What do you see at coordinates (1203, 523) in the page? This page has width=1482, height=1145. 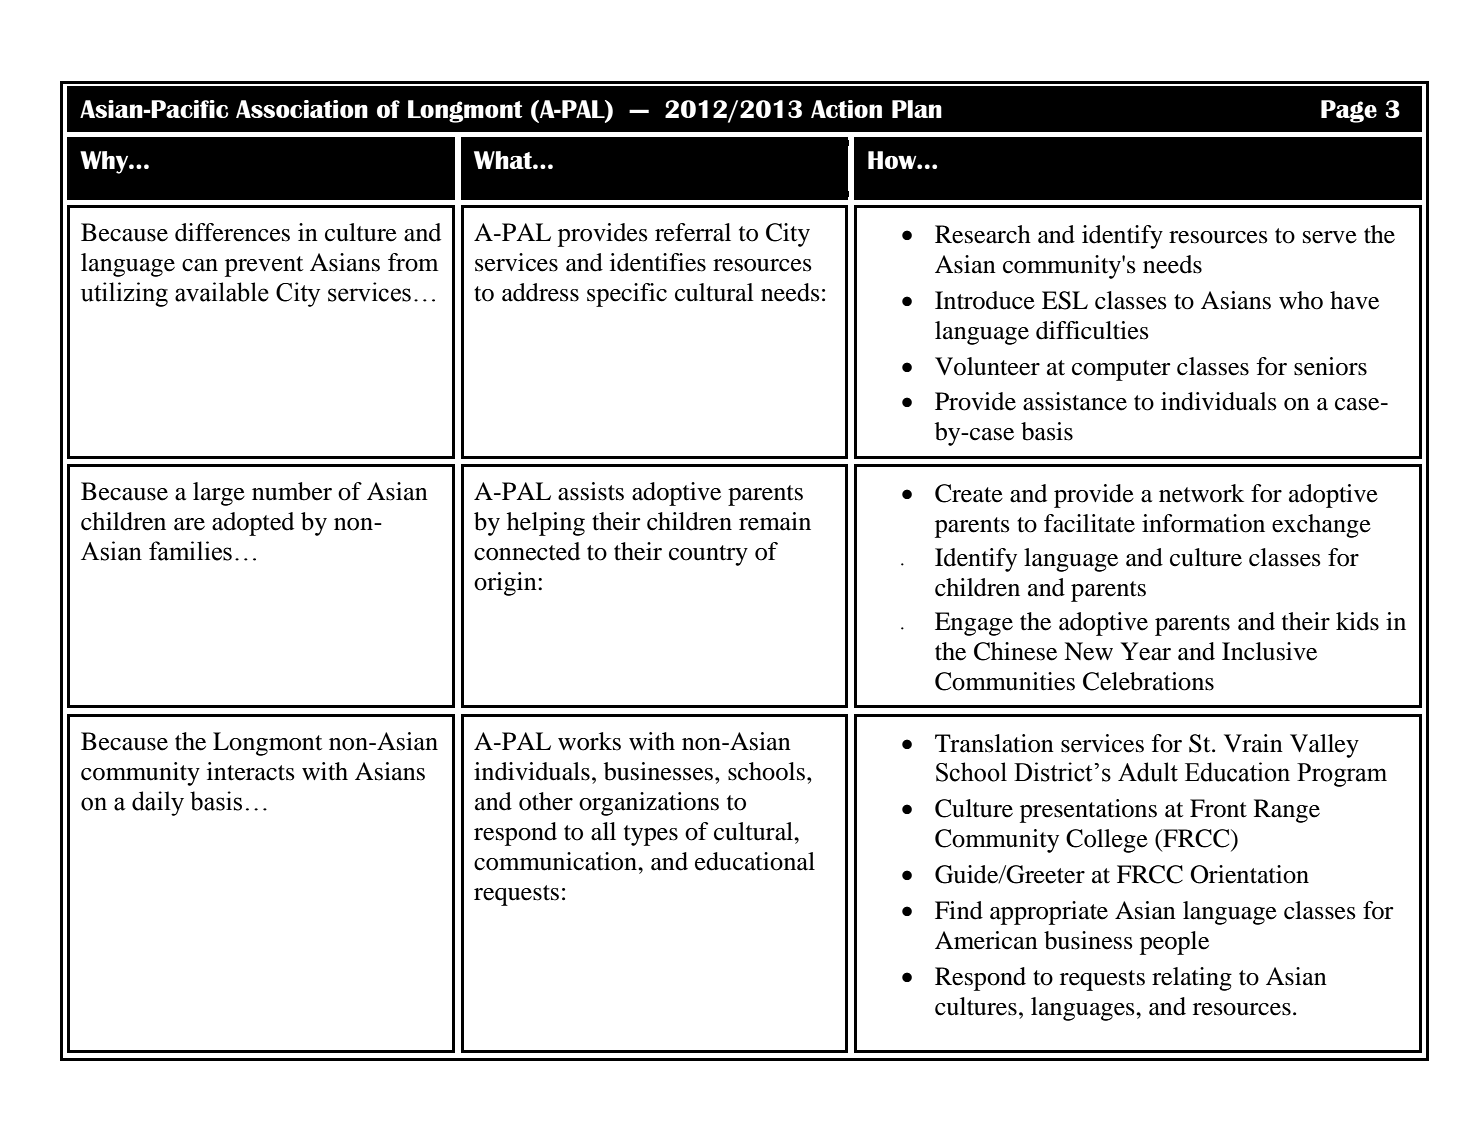 I see `information` at bounding box center [1203, 523].
